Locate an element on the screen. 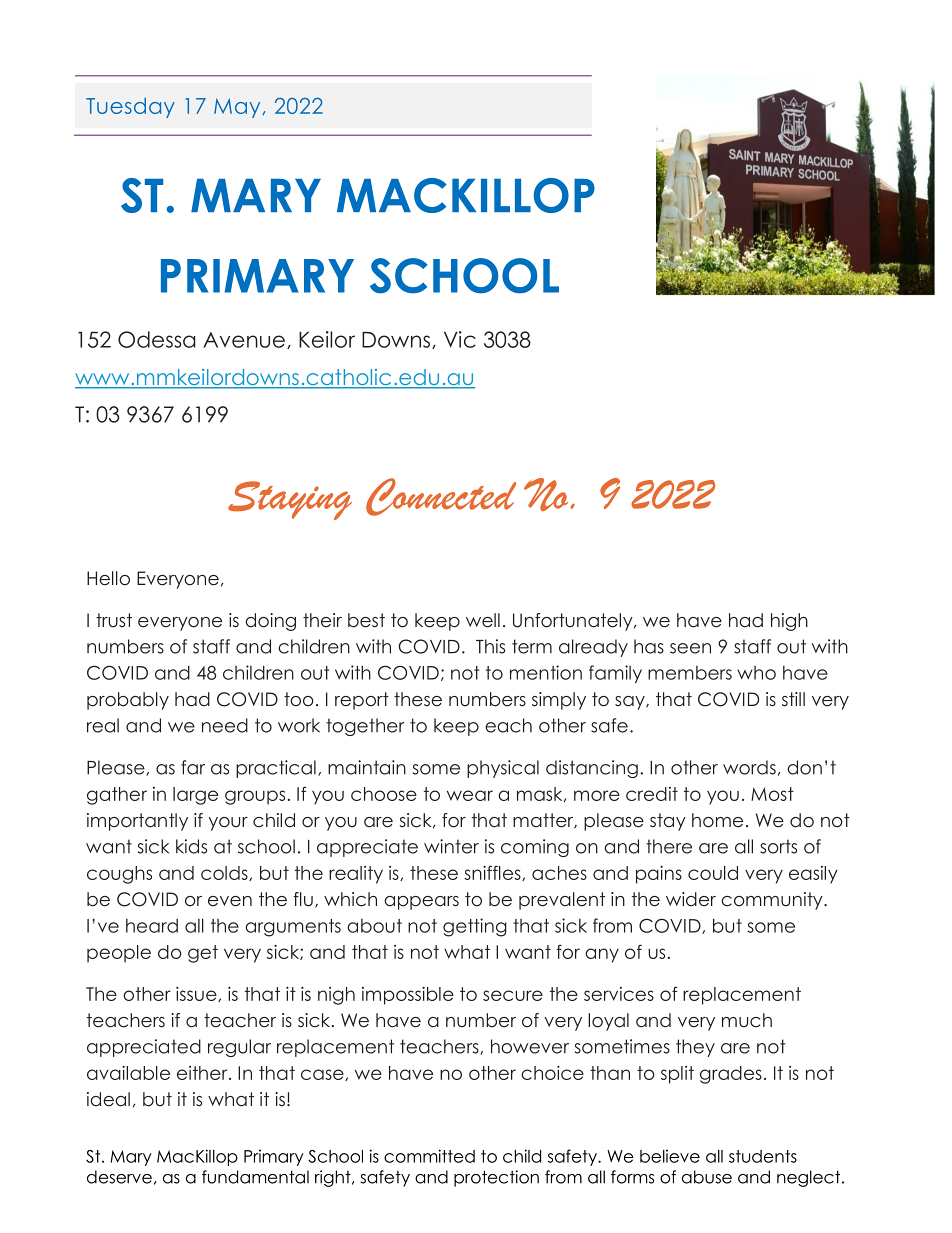 This screenshot has width=952, height=1233. May is located at coordinates (238, 108).
